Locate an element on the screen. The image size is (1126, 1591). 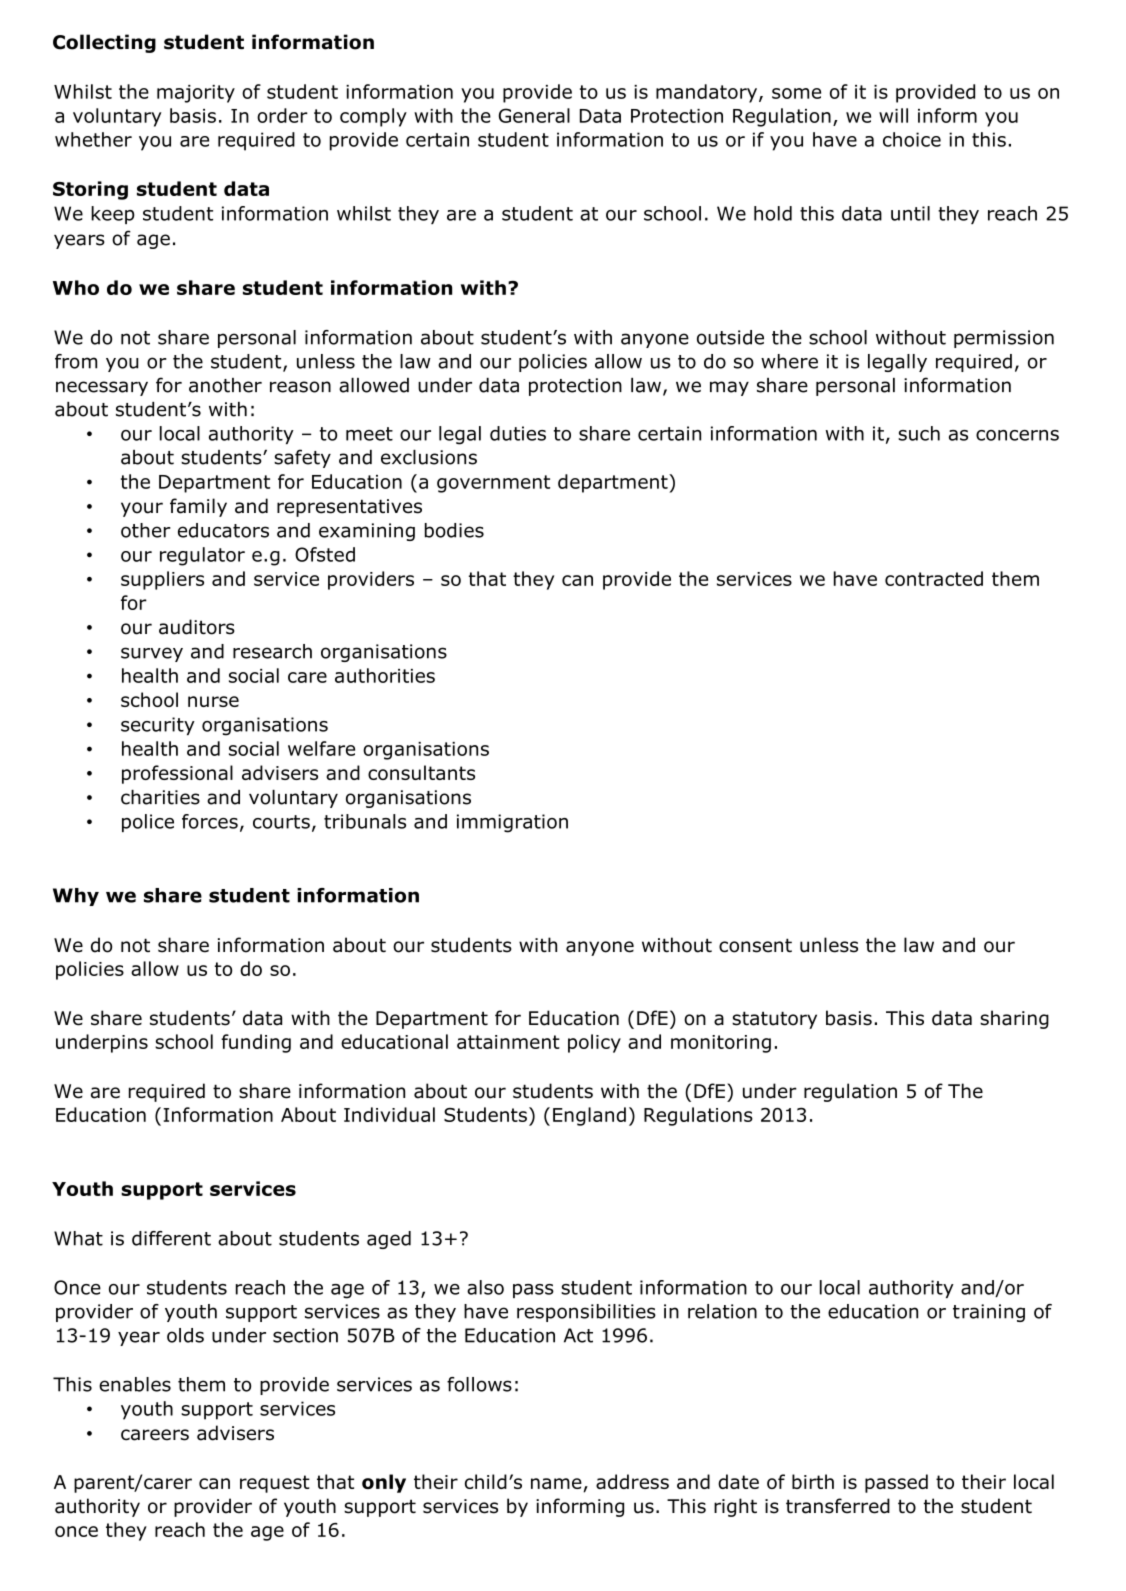
immigration is located at coordinates (512, 823).
